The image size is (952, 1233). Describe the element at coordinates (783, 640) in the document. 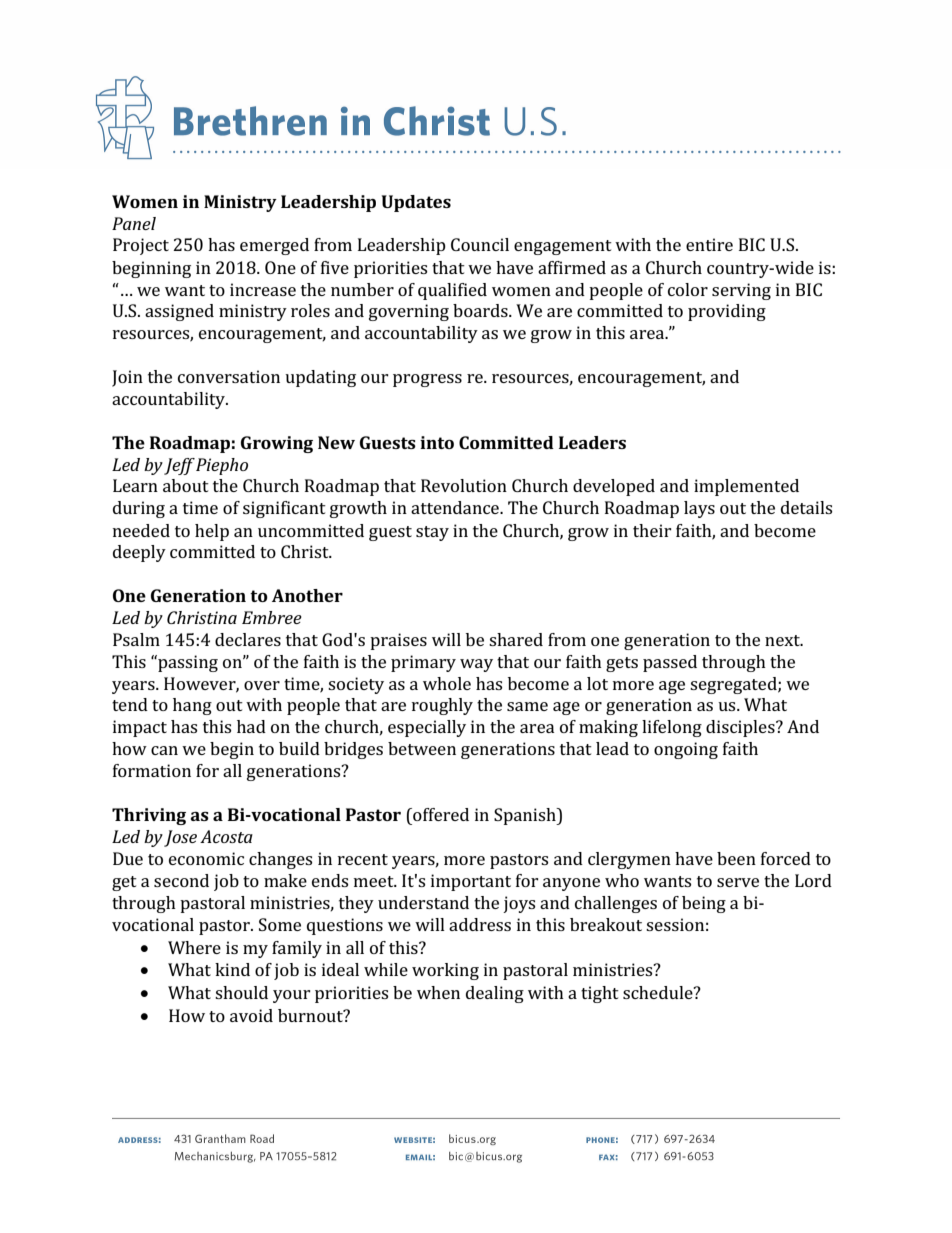

I see `next` at that location.
